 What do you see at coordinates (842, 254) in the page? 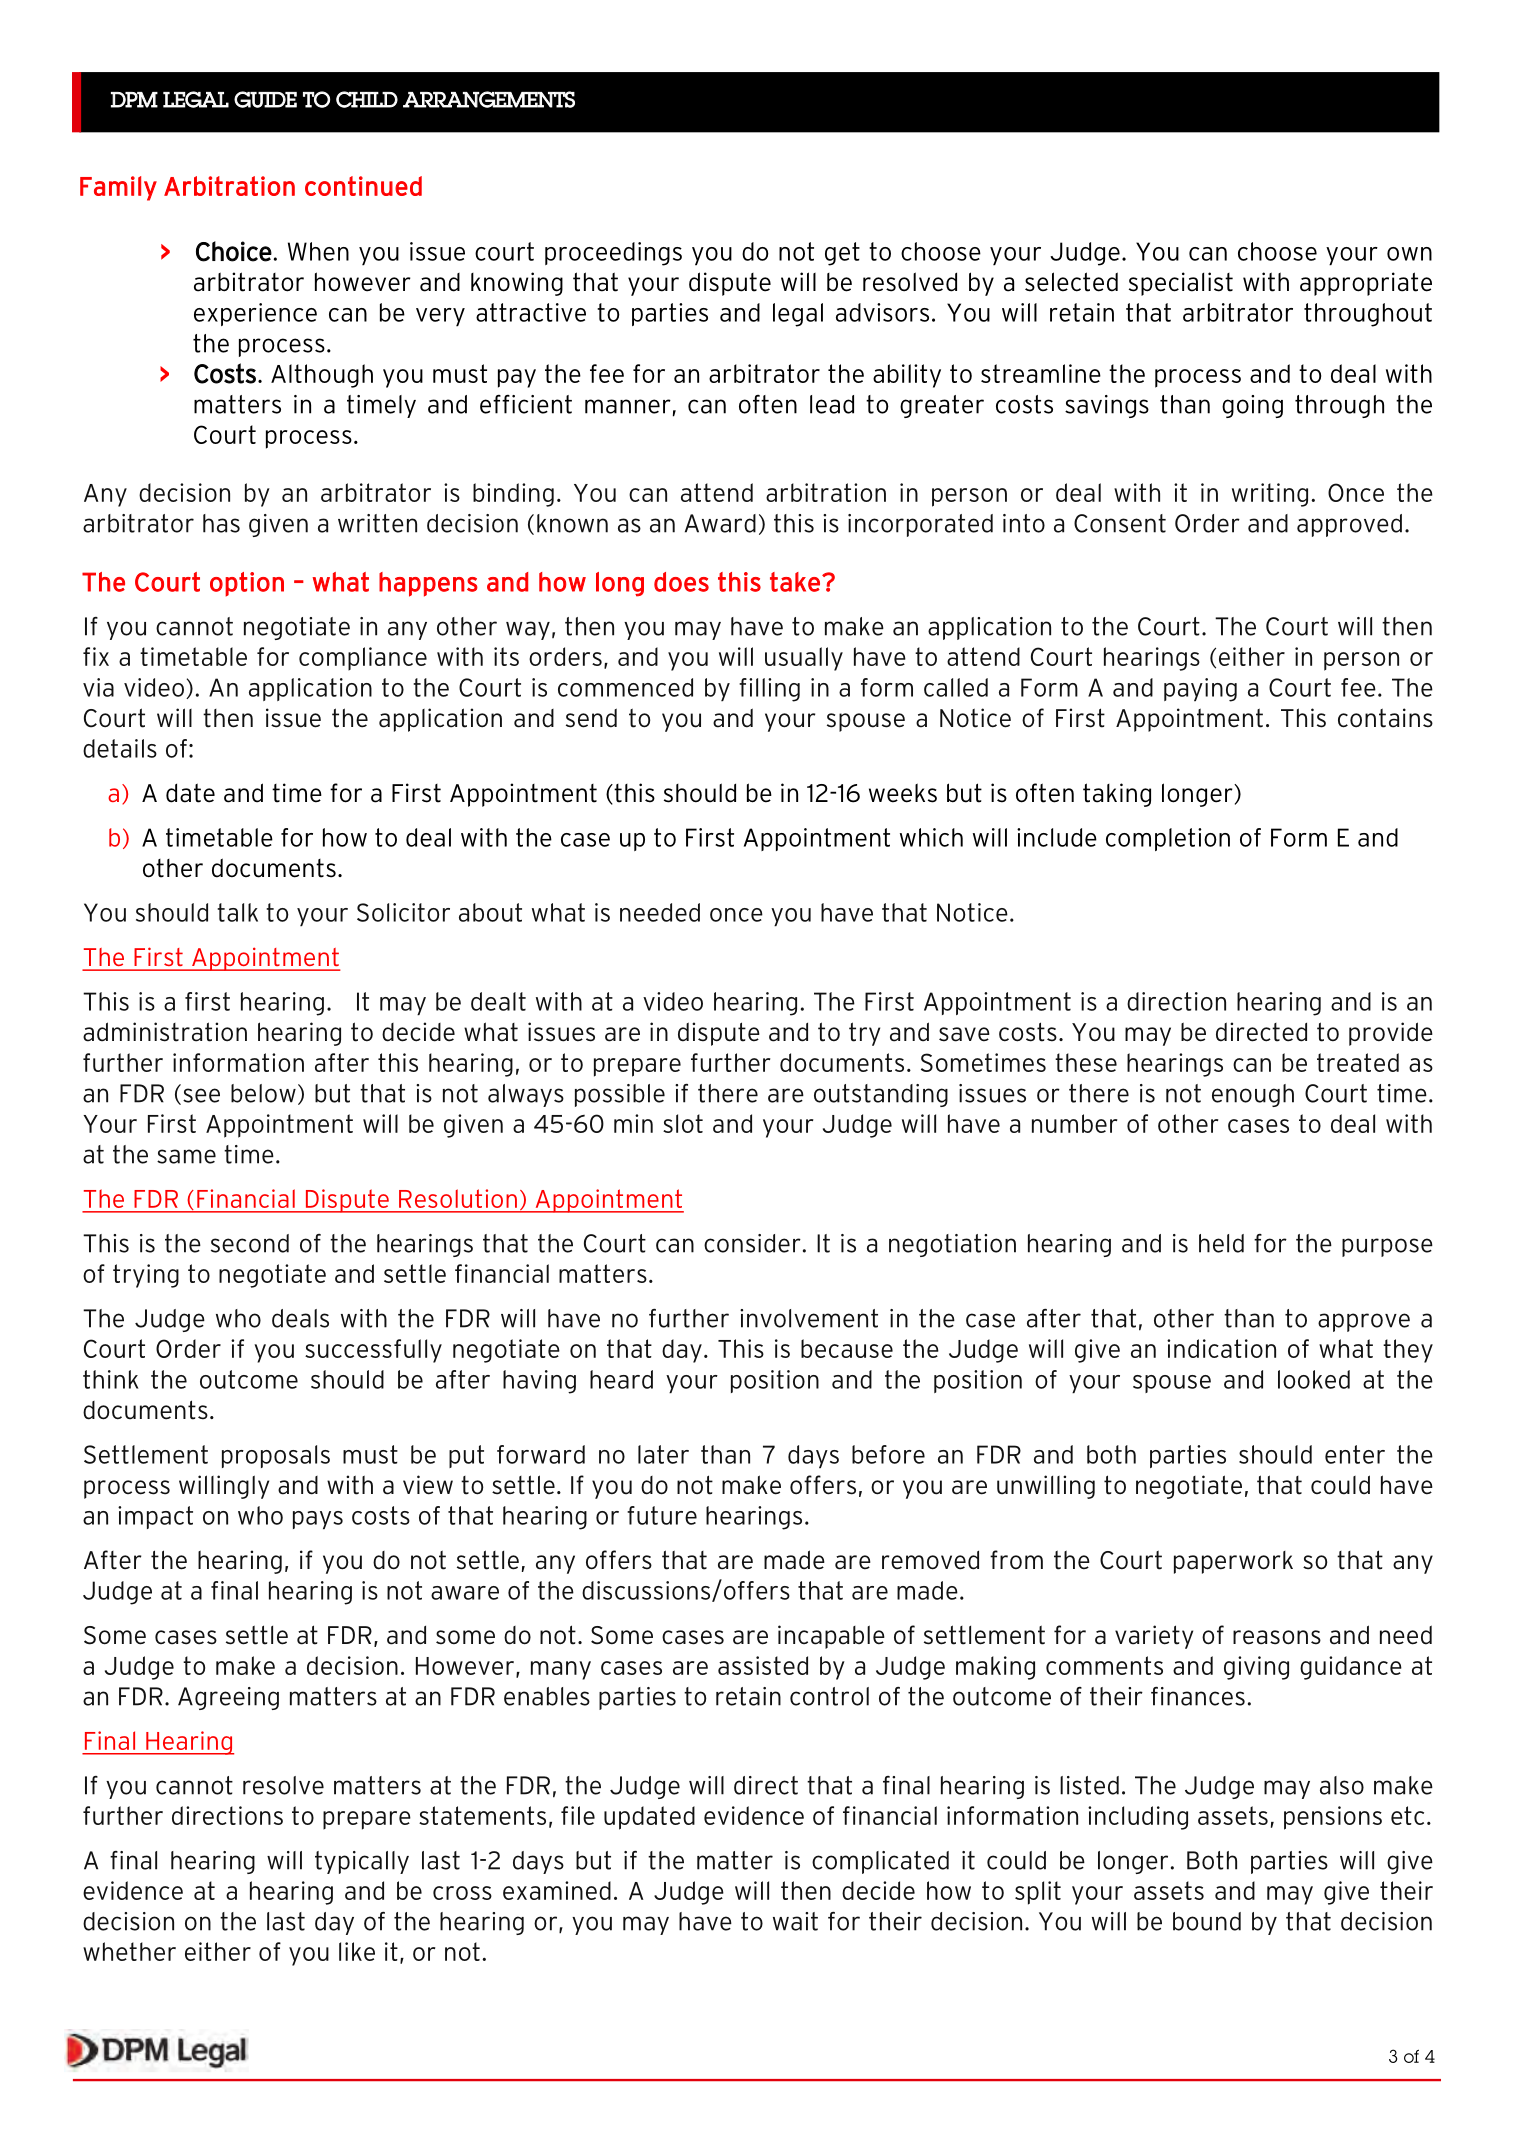
I see `get` at bounding box center [842, 254].
